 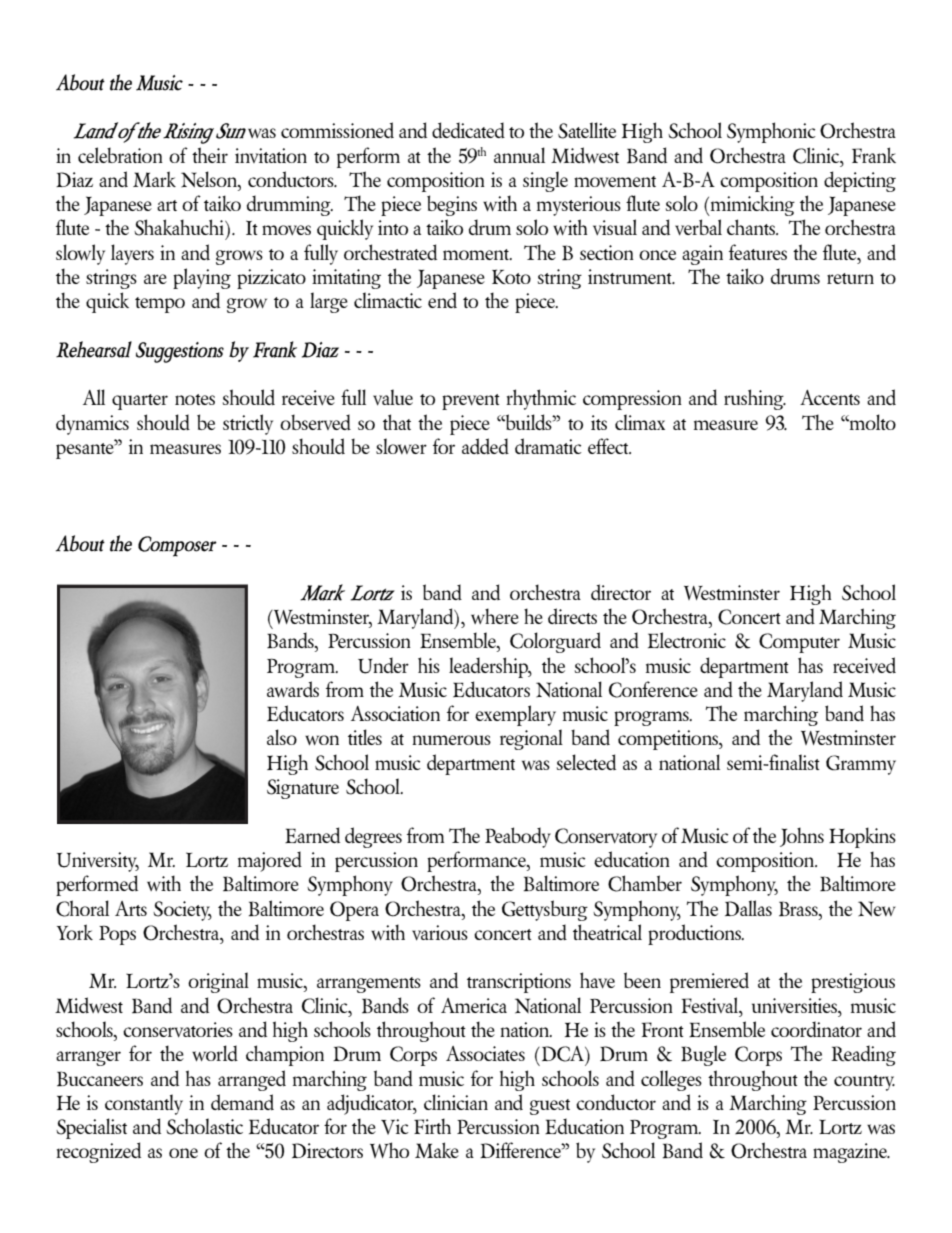 What do you see at coordinates (851, 1153) in the page?
I see `magazine` at bounding box center [851, 1153].
